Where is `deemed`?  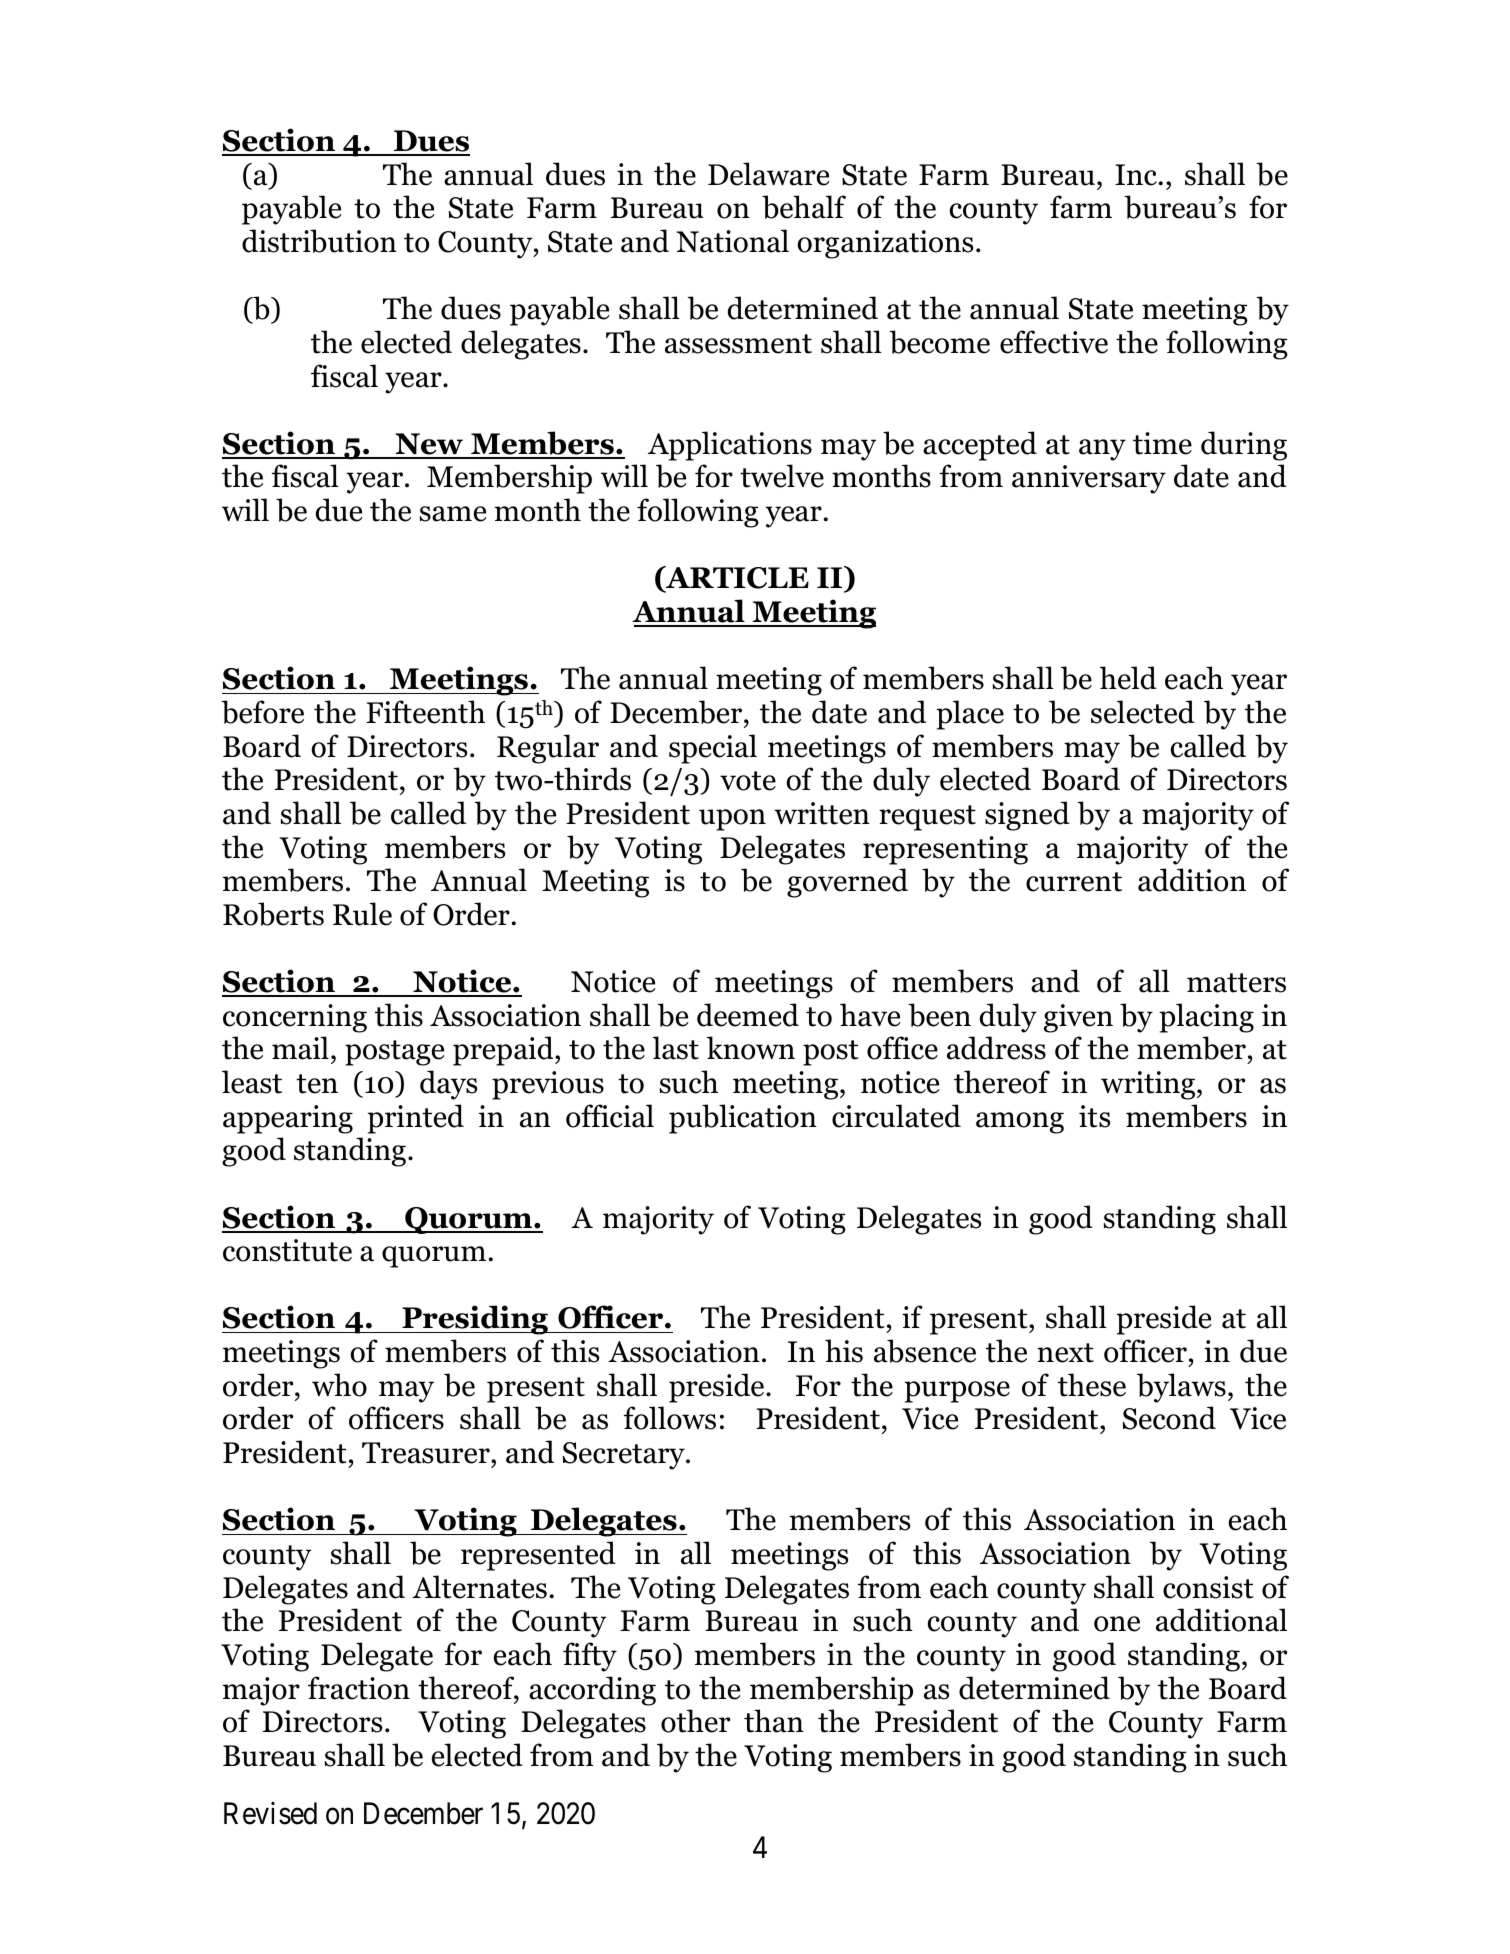 deemed is located at coordinates (748, 1015).
